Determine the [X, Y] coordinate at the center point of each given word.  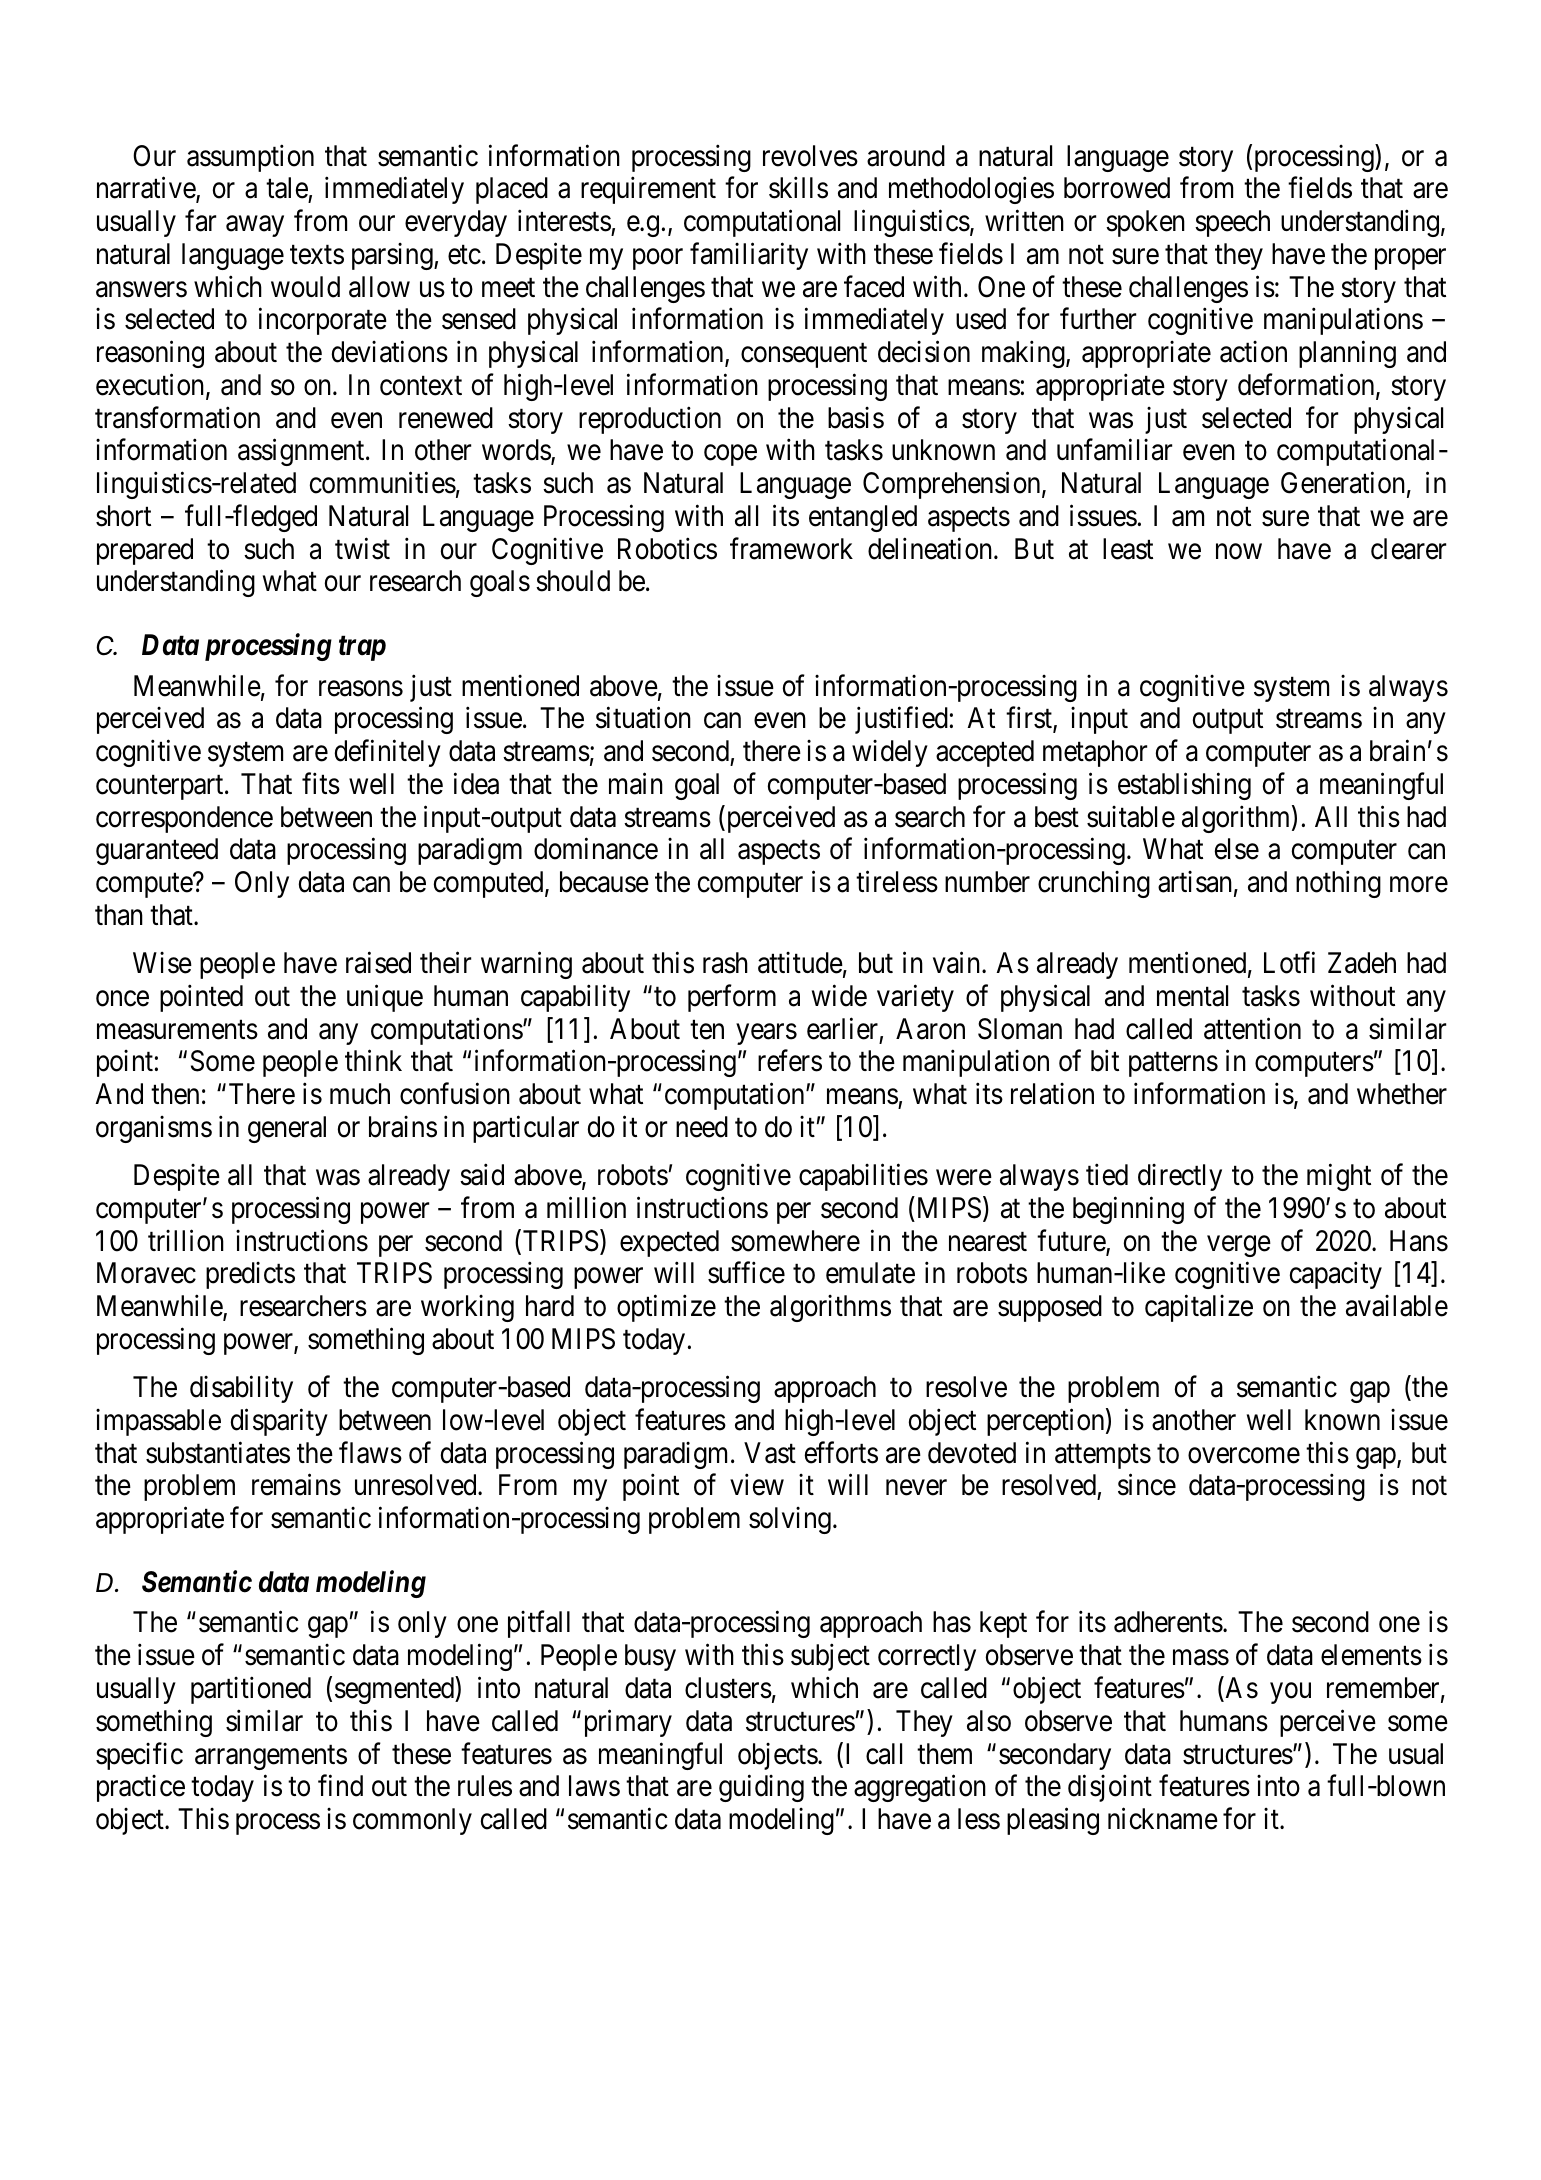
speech [1232, 223]
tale [287, 189]
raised [378, 963]
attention [1252, 1028]
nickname [1163, 1819]
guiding [761, 1788]
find [340, 1786]
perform [732, 998]
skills [798, 188]
